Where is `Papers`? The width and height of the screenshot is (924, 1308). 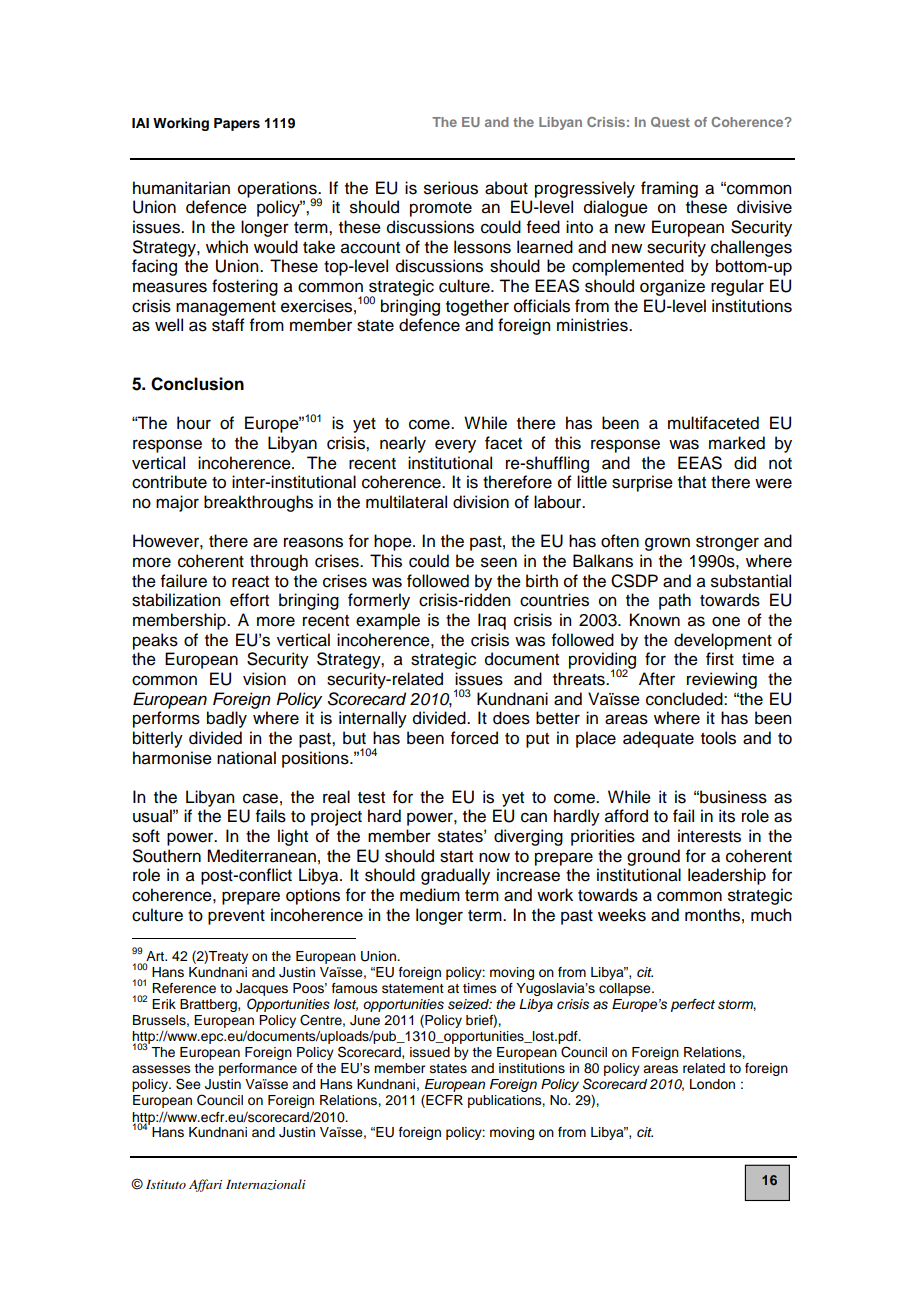 Papers is located at coordinates (237, 124).
